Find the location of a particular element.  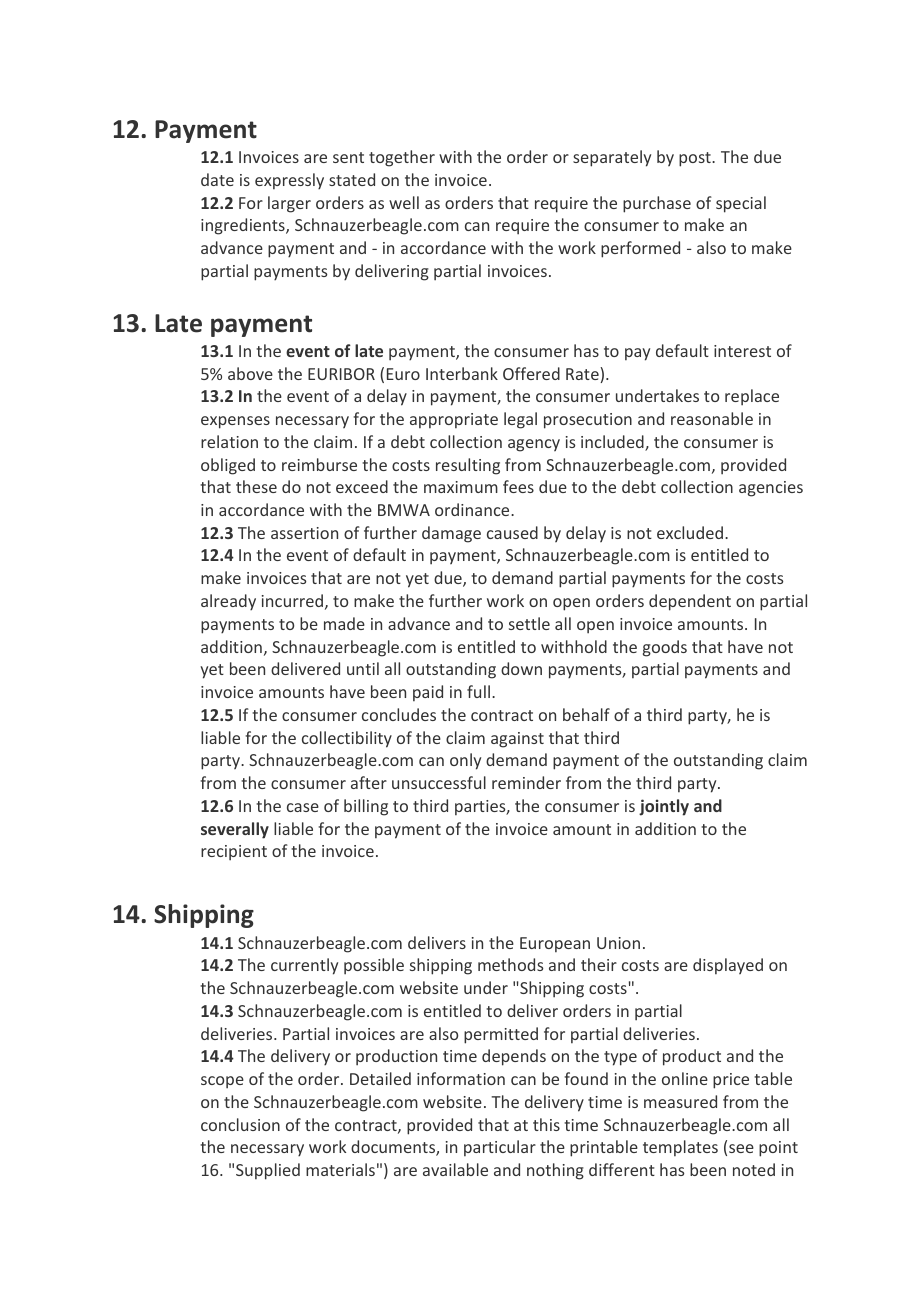

see is located at coordinates (741, 1148).
